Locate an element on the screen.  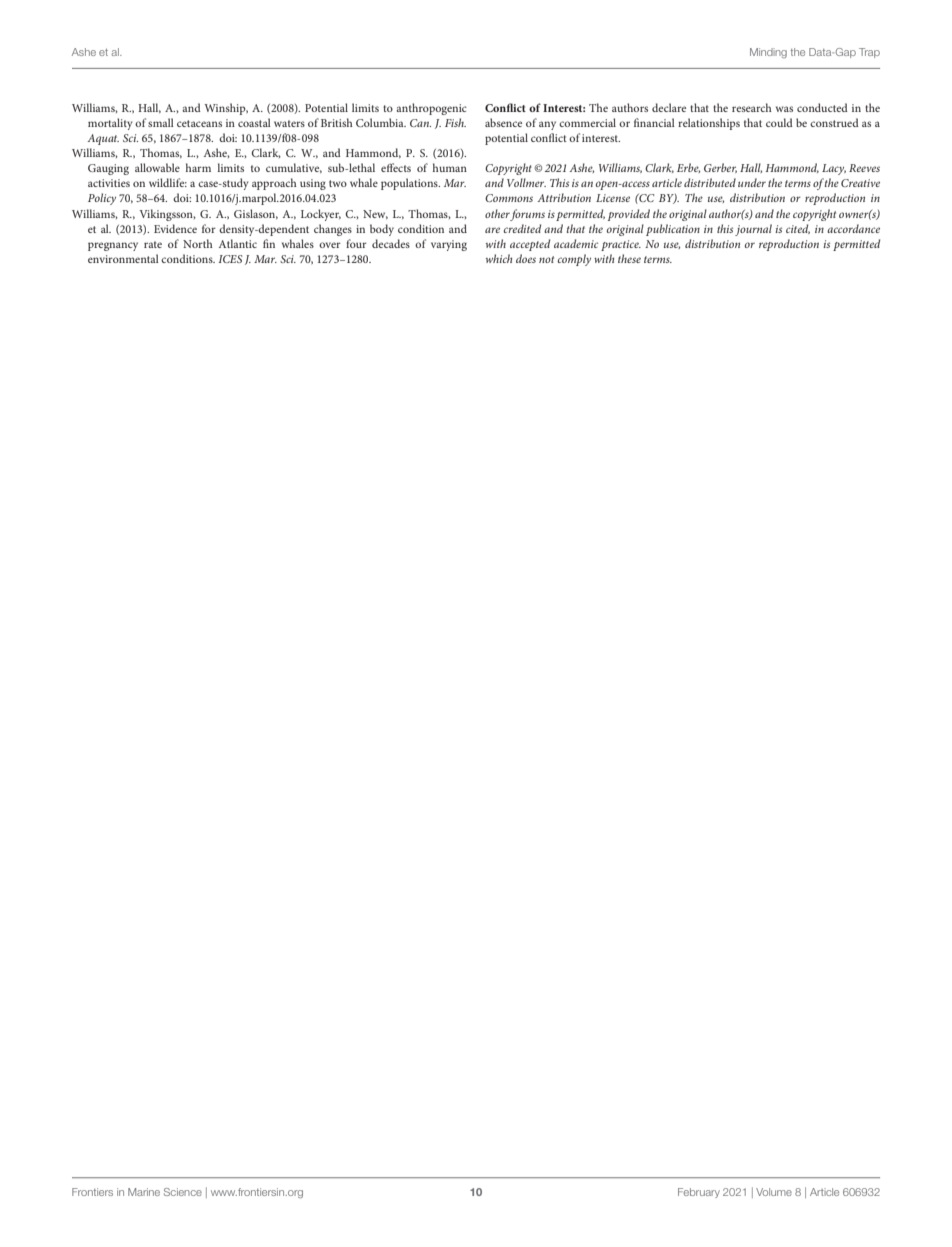
cetaceans is located at coordinates (199, 123).
